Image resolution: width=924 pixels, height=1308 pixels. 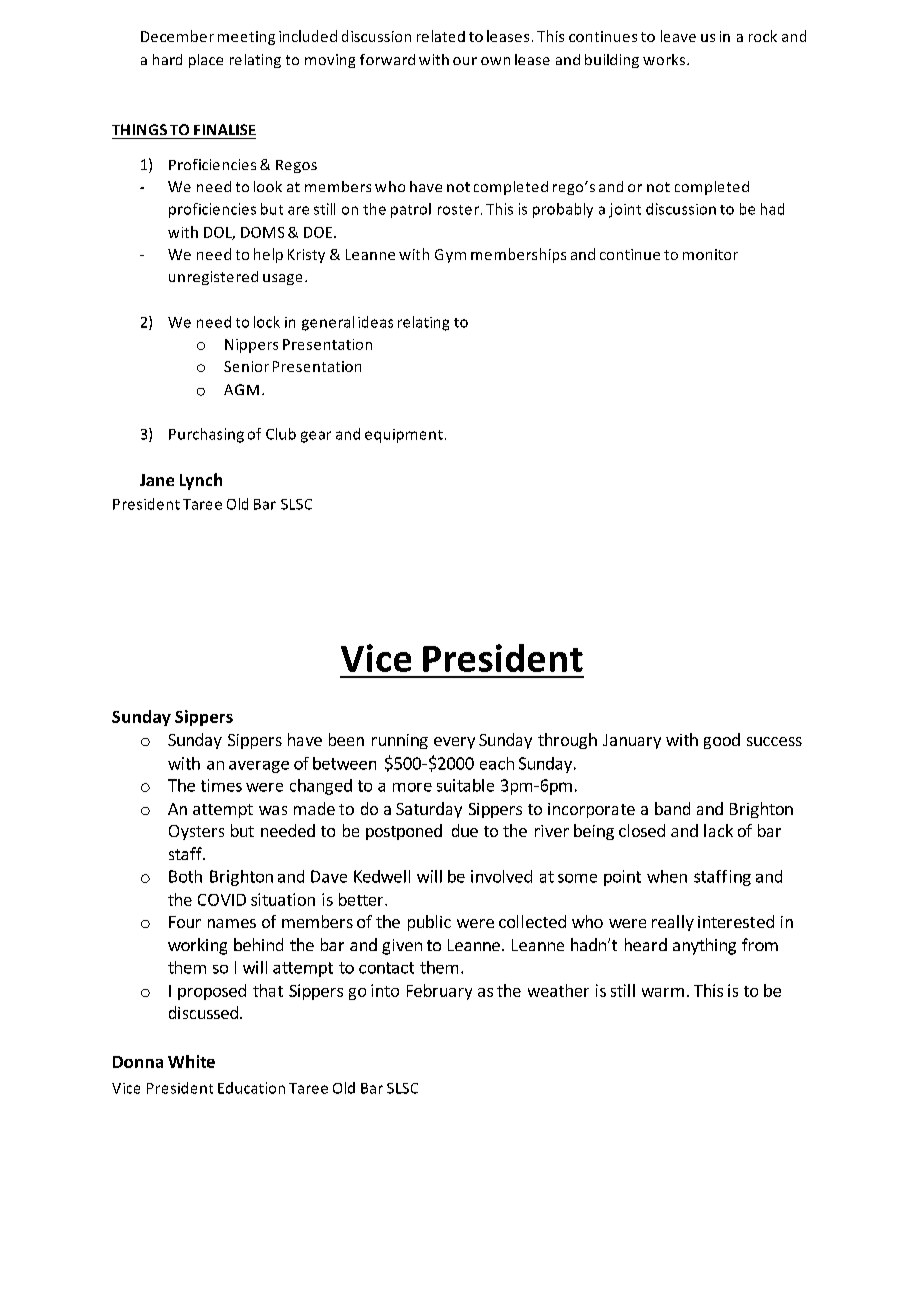 What do you see at coordinates (710, 254) in the page?
I see `monitor` at bounding box center [710, 254].
